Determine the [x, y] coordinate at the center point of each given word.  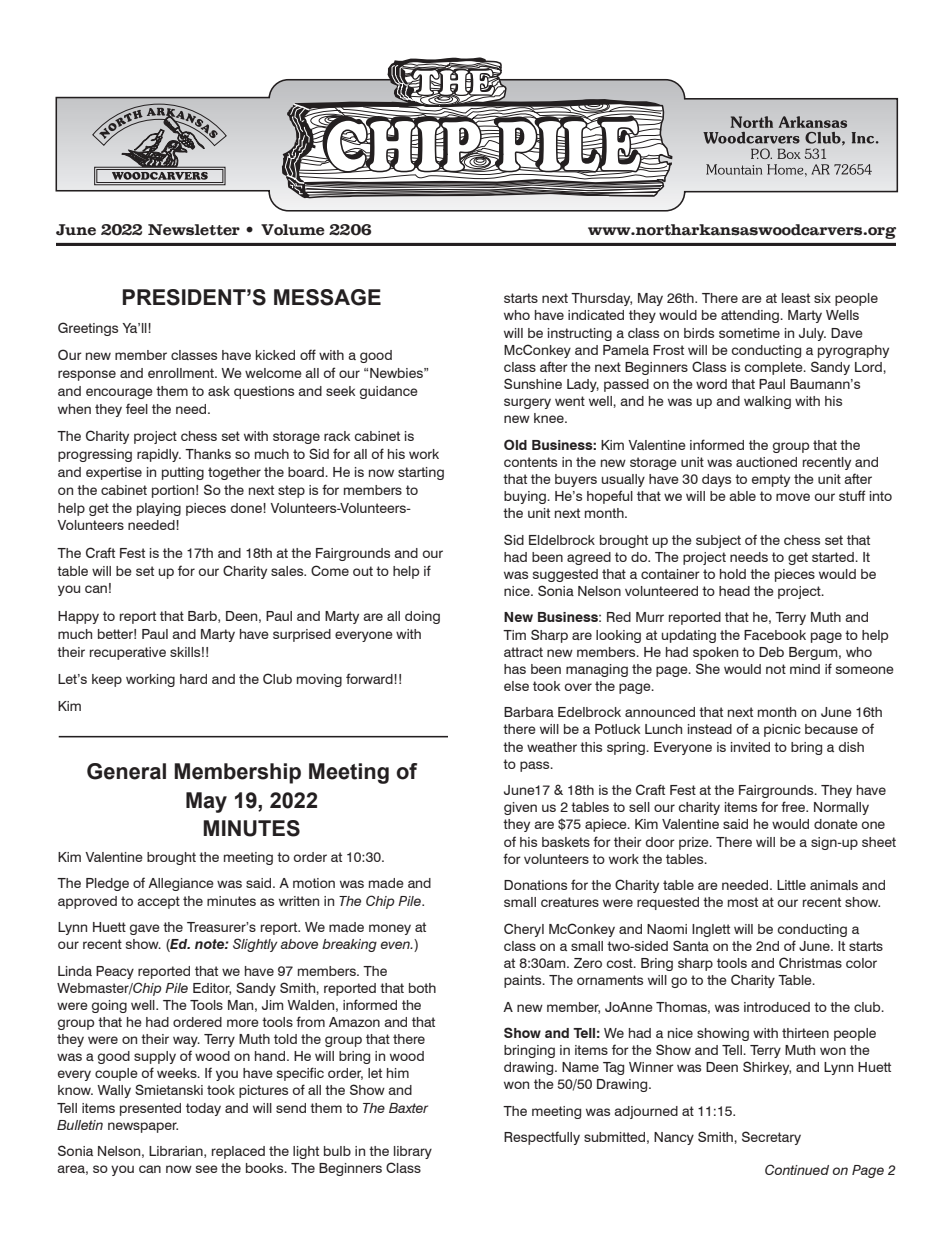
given [520, 808]
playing [159, 509]
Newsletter [194, 230]
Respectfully [542, 1138]
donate [836, 824]
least [796, 298]
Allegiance [181, 884]
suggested [565, 575]
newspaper [143, 1127]
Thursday [601, 299]
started [834, 557]
